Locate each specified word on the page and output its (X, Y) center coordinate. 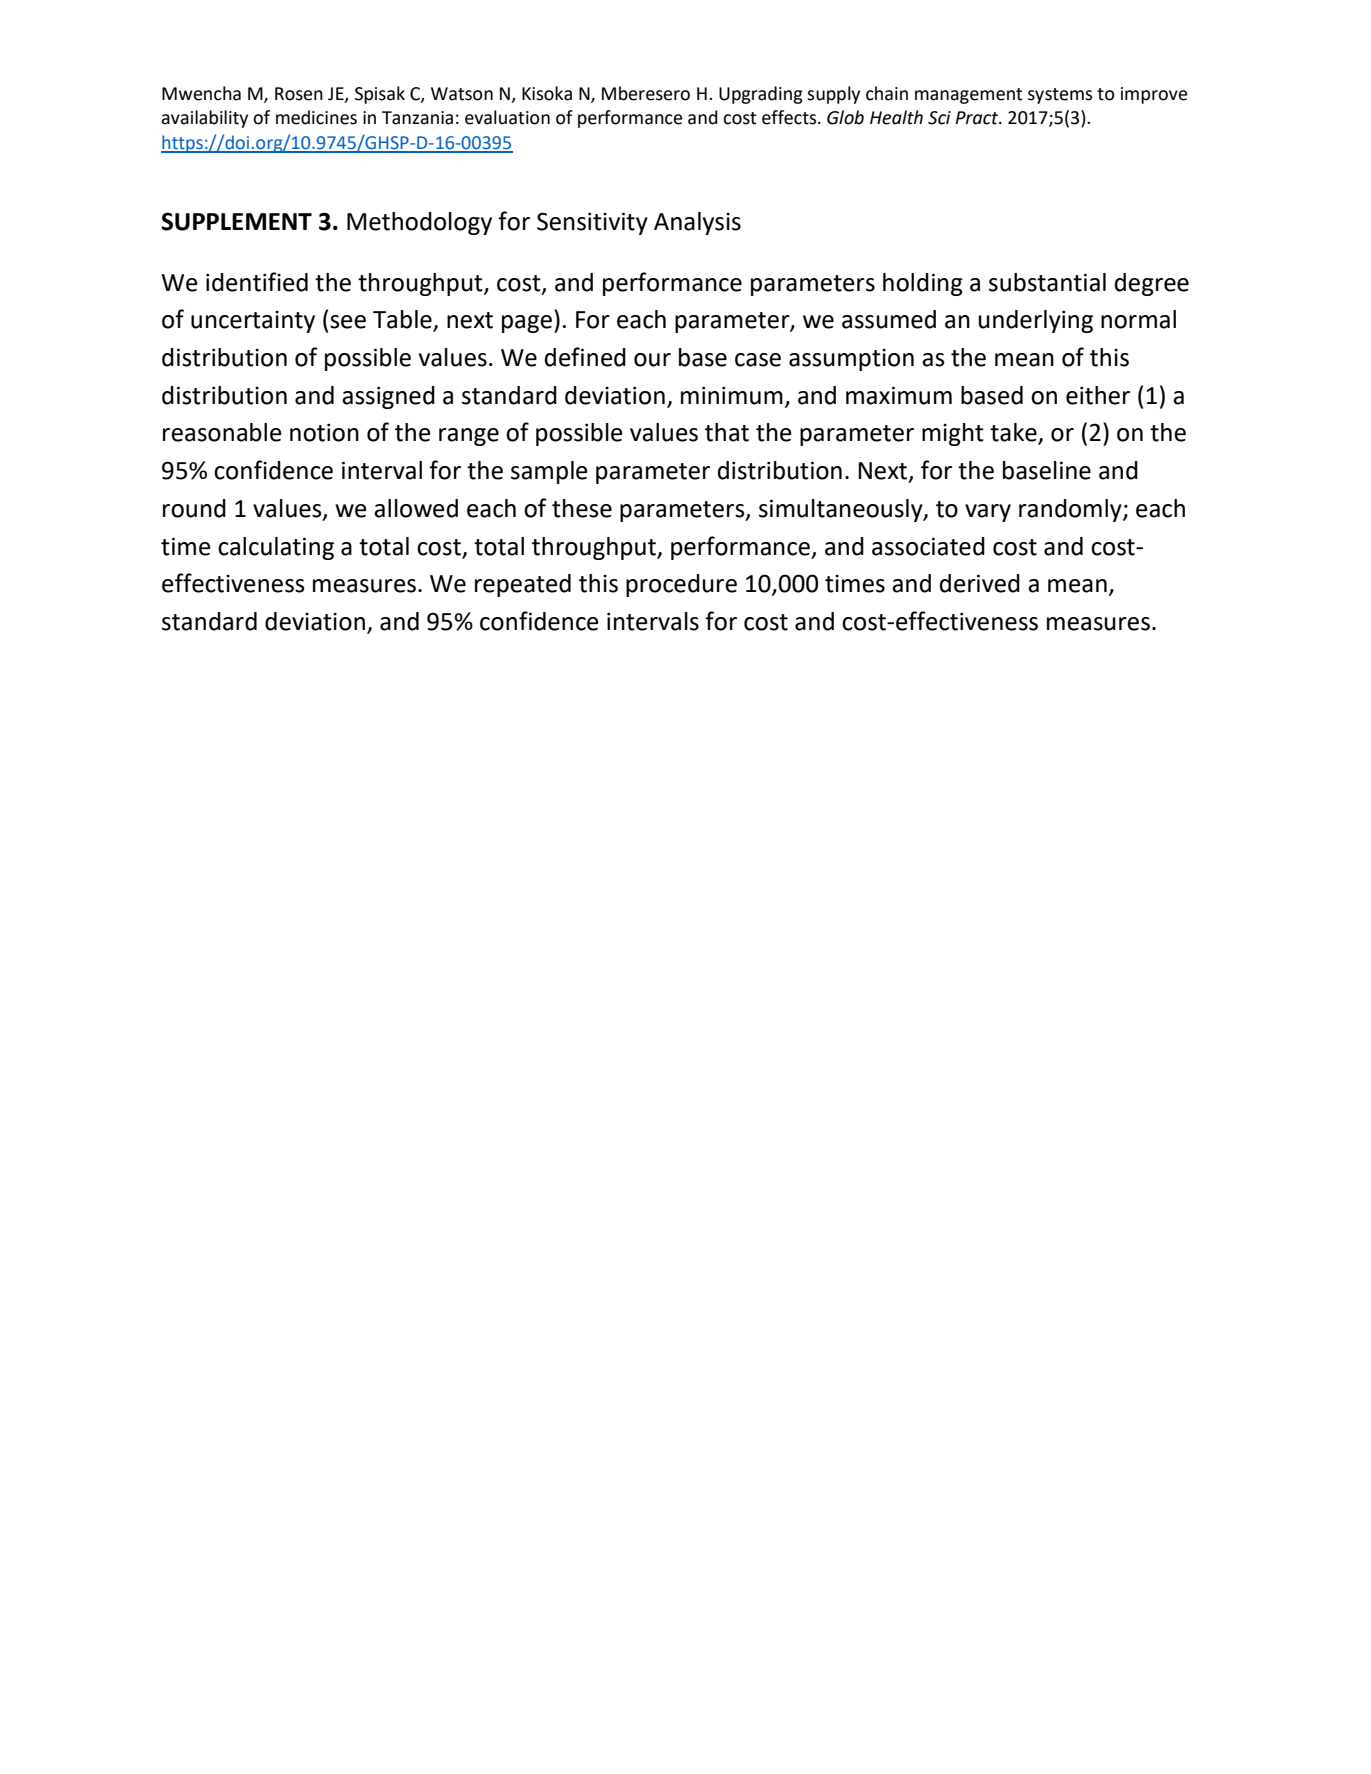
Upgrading (761, 95)
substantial (1047, 282)
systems (1060, 96)
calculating (276, 548)
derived (980, 583)
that (727, 432)
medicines (316, 117)
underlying (1036, 321)
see (348, 322)
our (652, 360)
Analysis (697, 223)
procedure (681, 585)
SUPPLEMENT (236, 221)
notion (324, 432)
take (1014, 433)
